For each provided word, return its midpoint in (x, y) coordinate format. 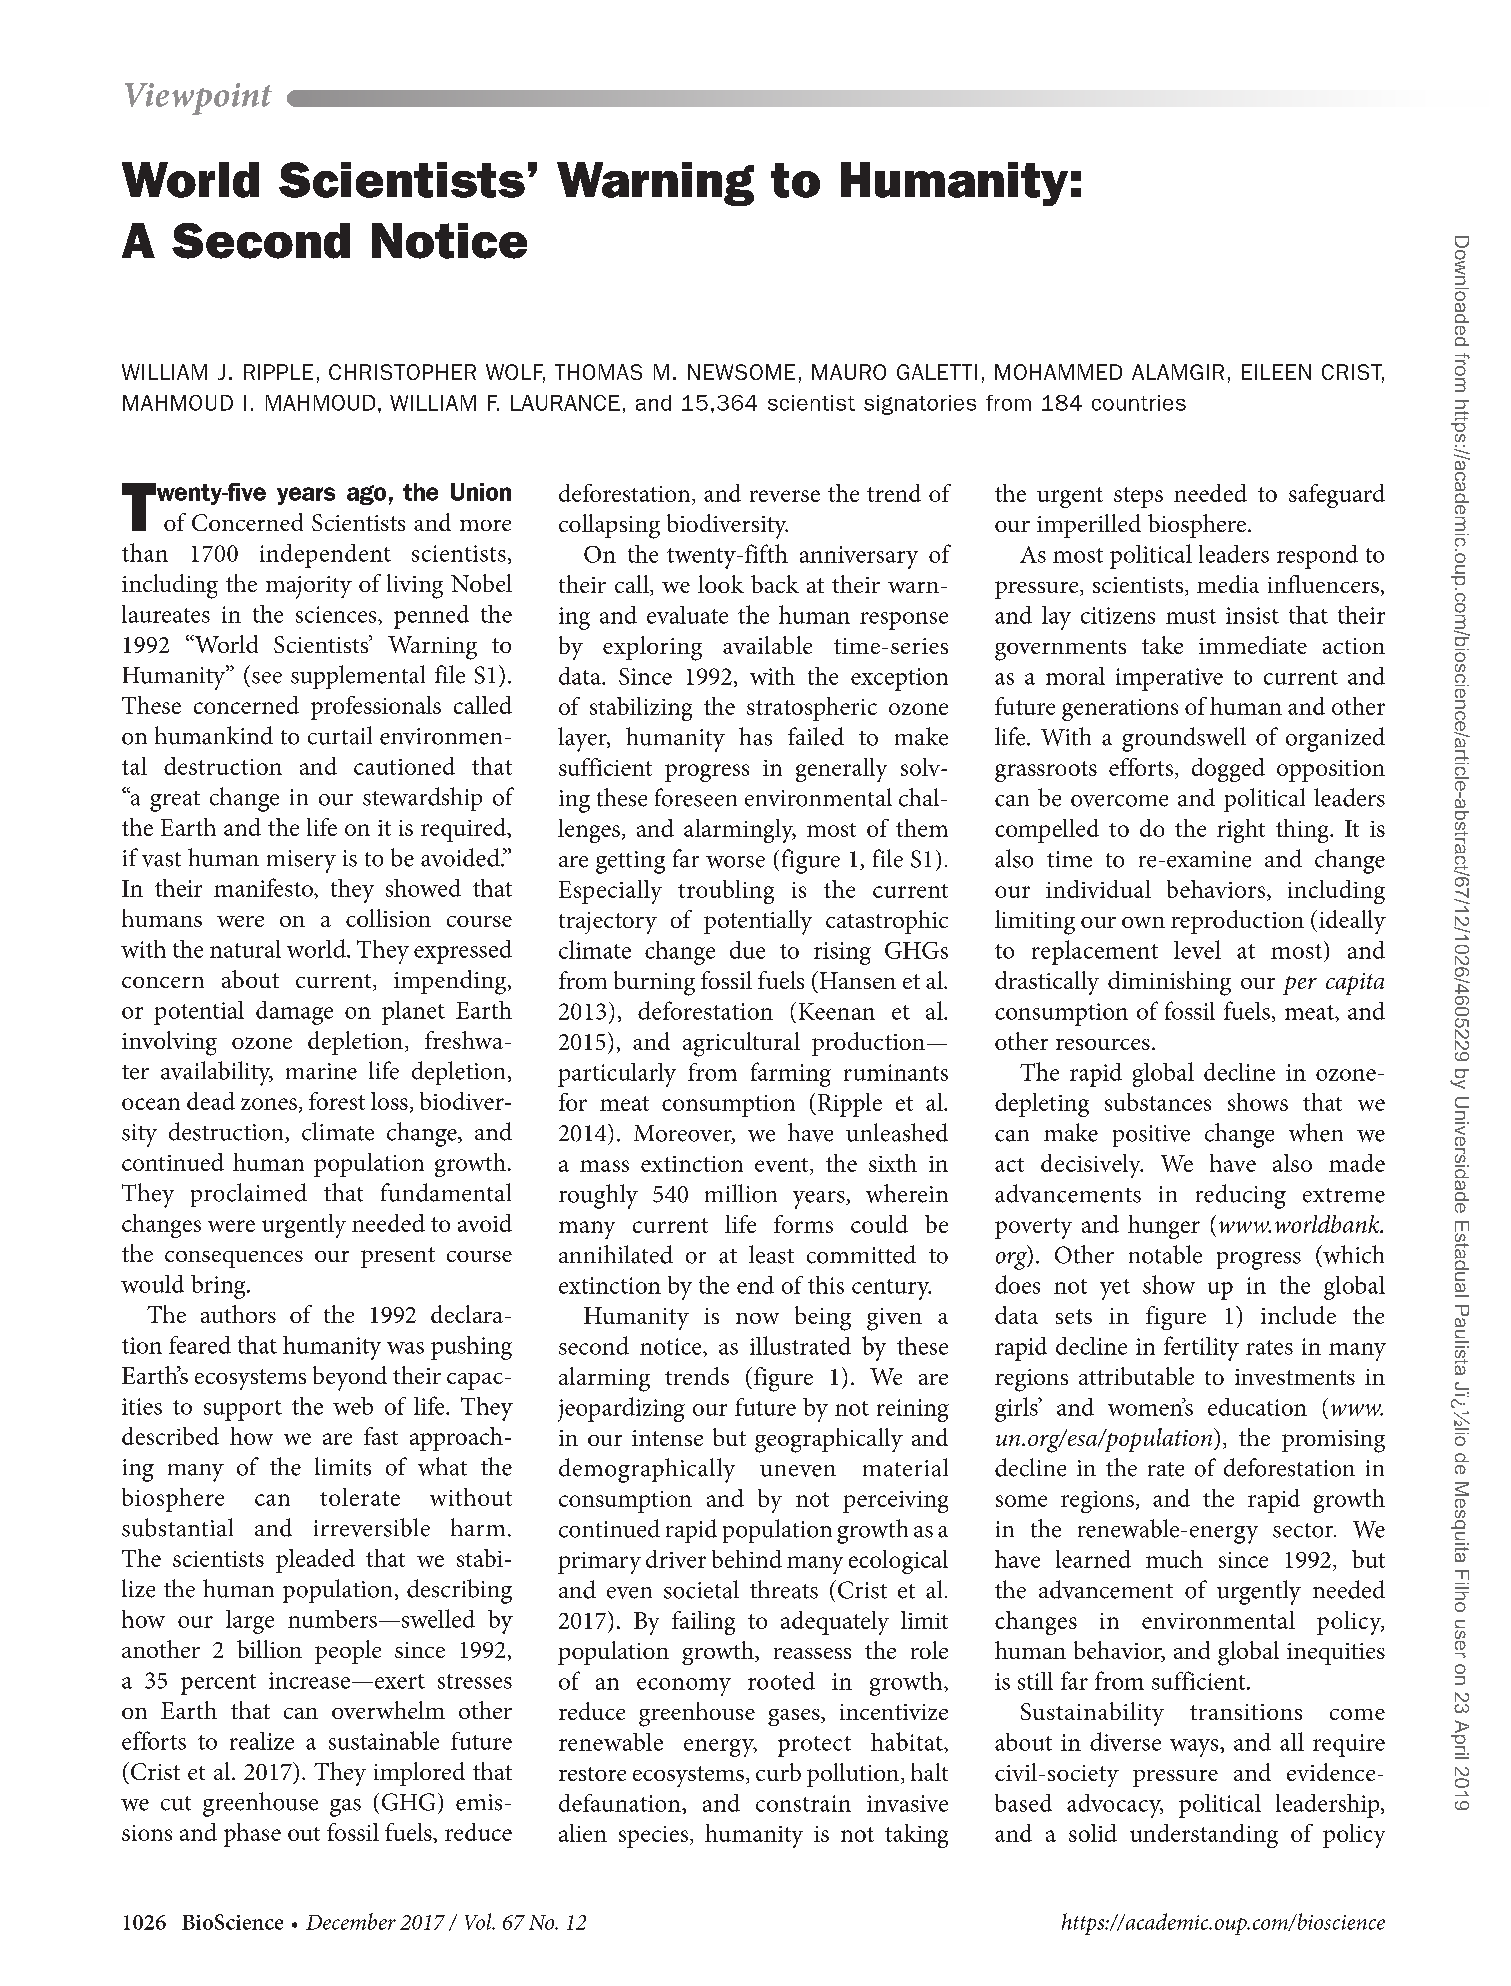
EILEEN (1276, 372)
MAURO (849, 372)
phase (252, 1835)
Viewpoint (198, 99)
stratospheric (812, 709)
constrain (803, 1803)
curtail (340, 735)
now (757, 1318)
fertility (1201, 1348)
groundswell (1184, 739)
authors (238, 1314)
